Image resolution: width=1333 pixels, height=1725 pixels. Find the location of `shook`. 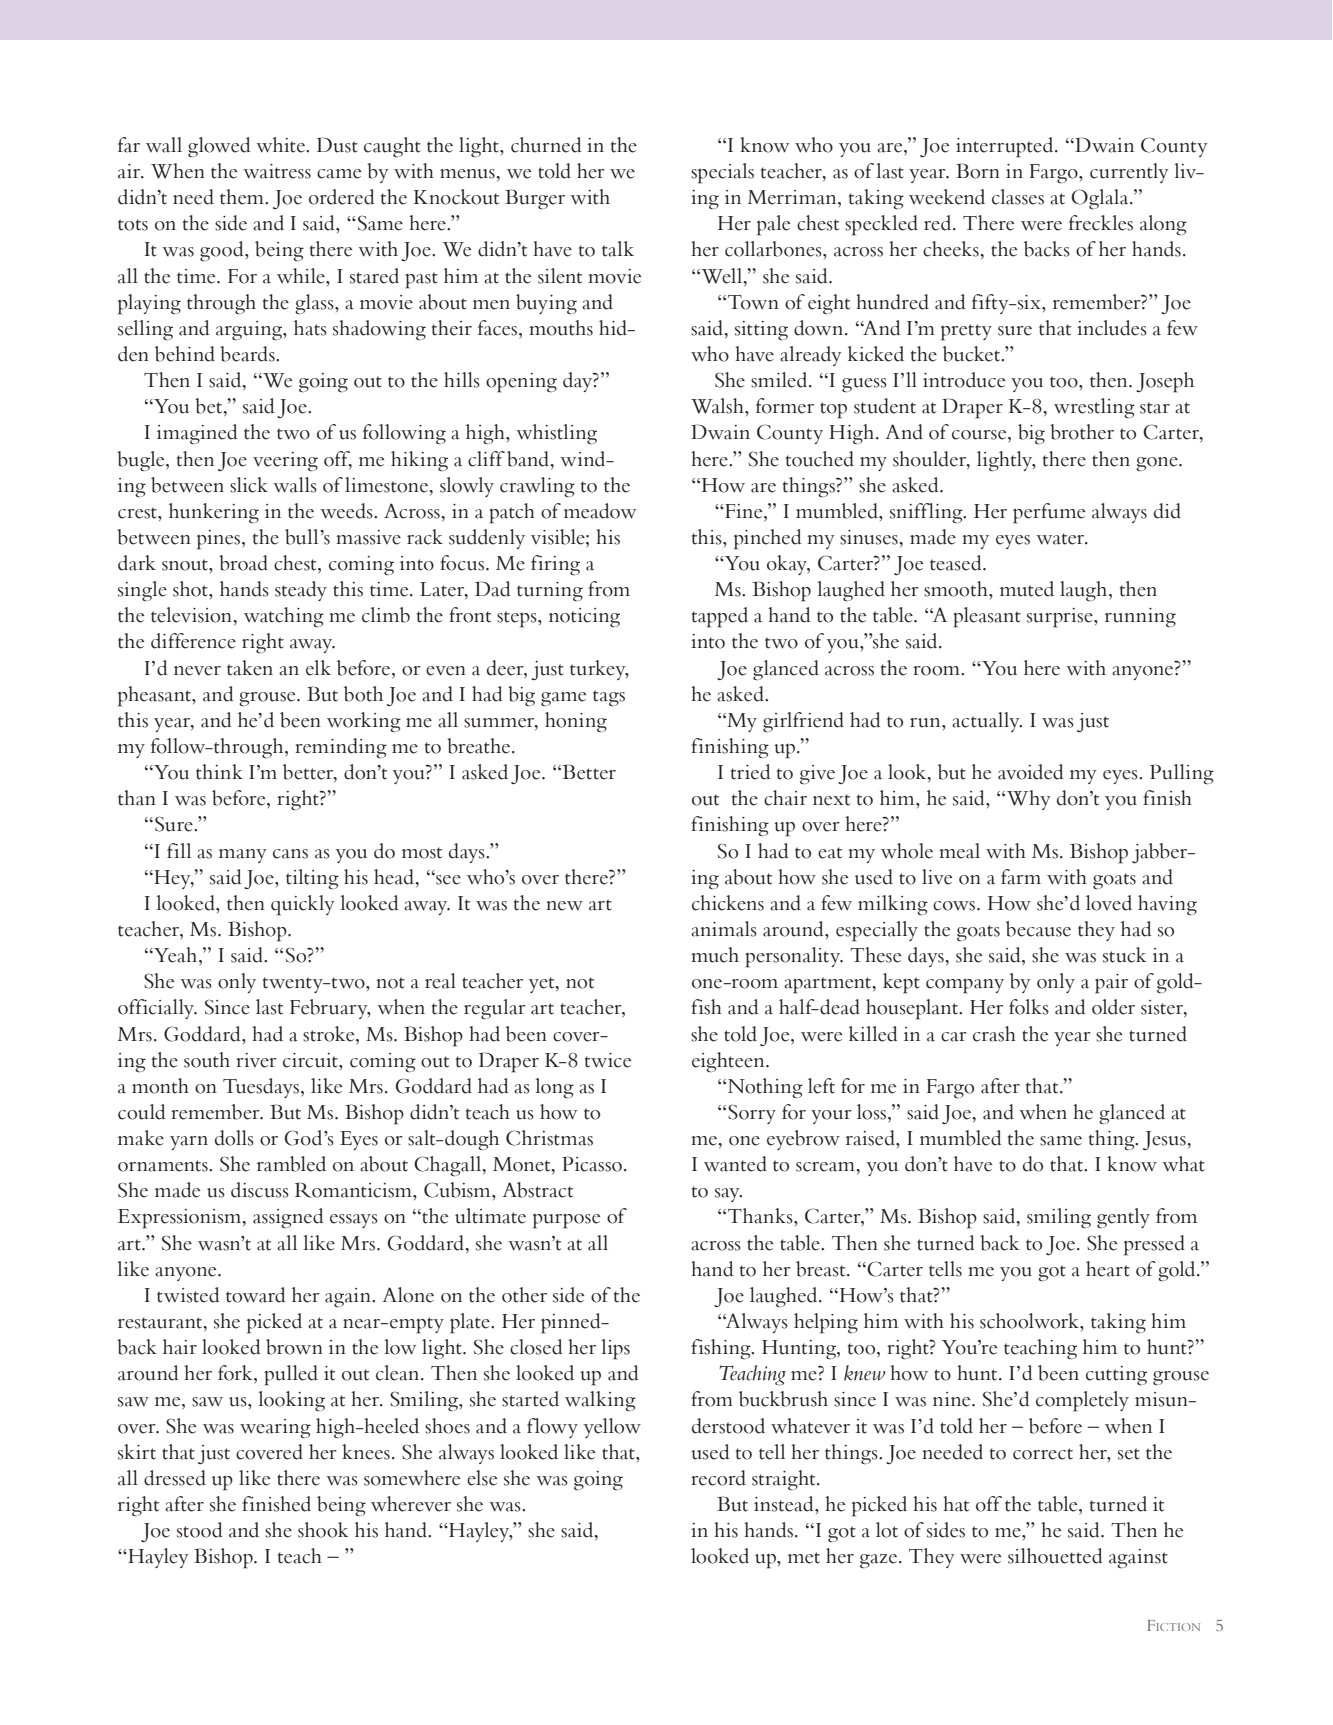

shook is located at coordinates (323, 1530).
